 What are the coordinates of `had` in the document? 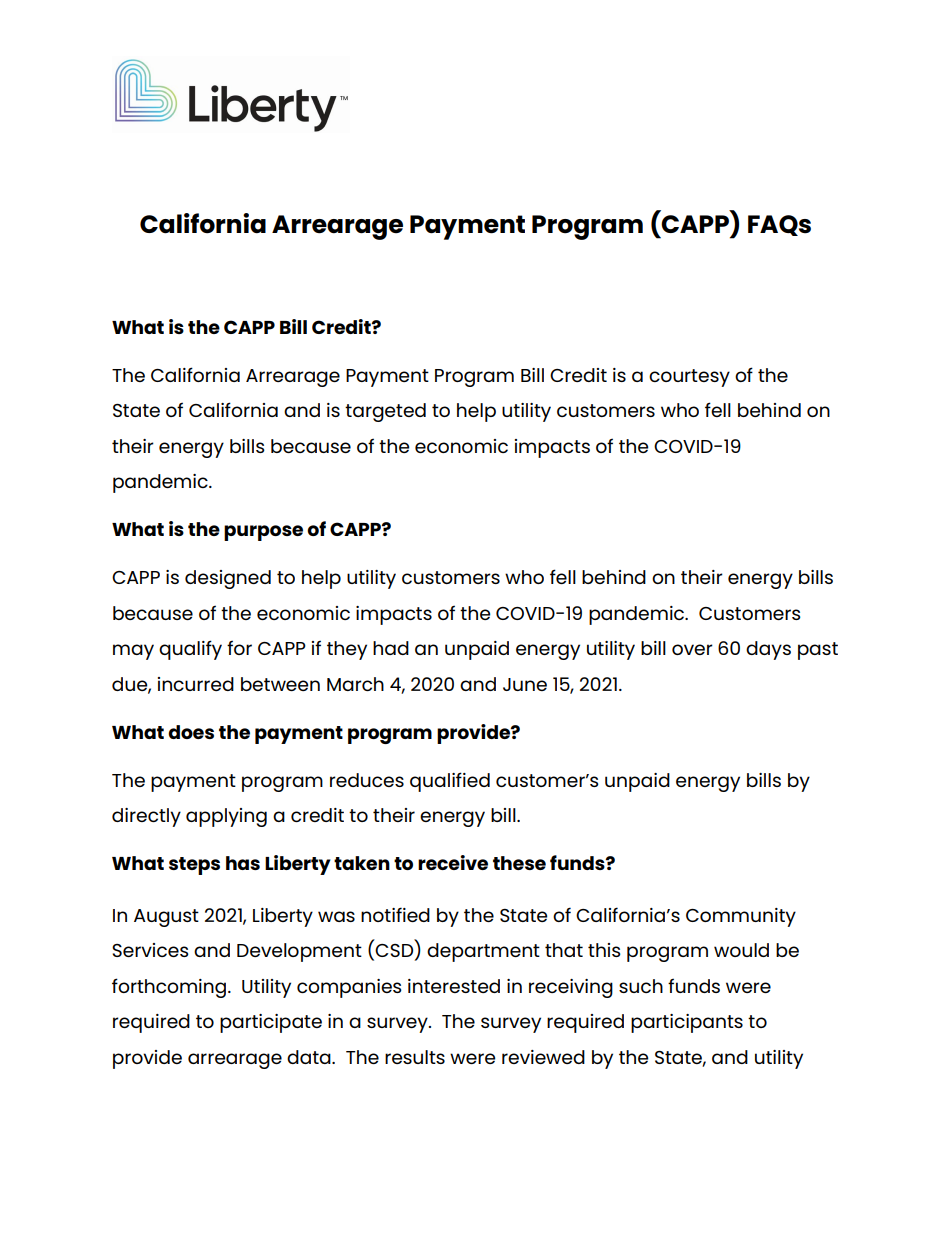 It's located at (391, 648).
